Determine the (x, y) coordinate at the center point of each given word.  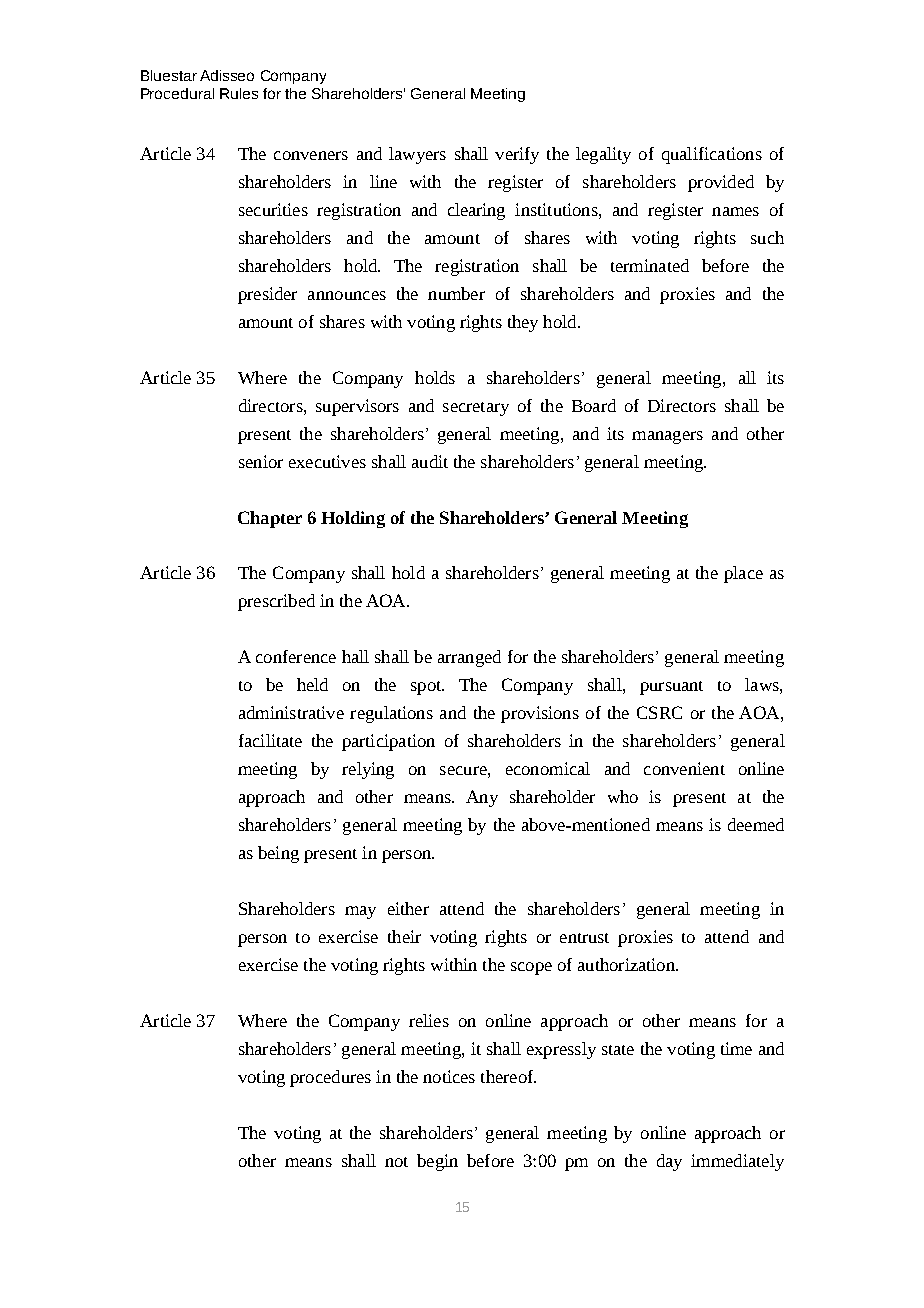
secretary (476, 409)
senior (261, 461)
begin (437, 1162)
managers (667, 437)
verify (517, 155)
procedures (330, 1078)
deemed (756, 824)
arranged (469, 658)
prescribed (276, 602)
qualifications (712, 155)
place (743, 574)
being (278, 854)
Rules (239, 93)
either (408, 908)
